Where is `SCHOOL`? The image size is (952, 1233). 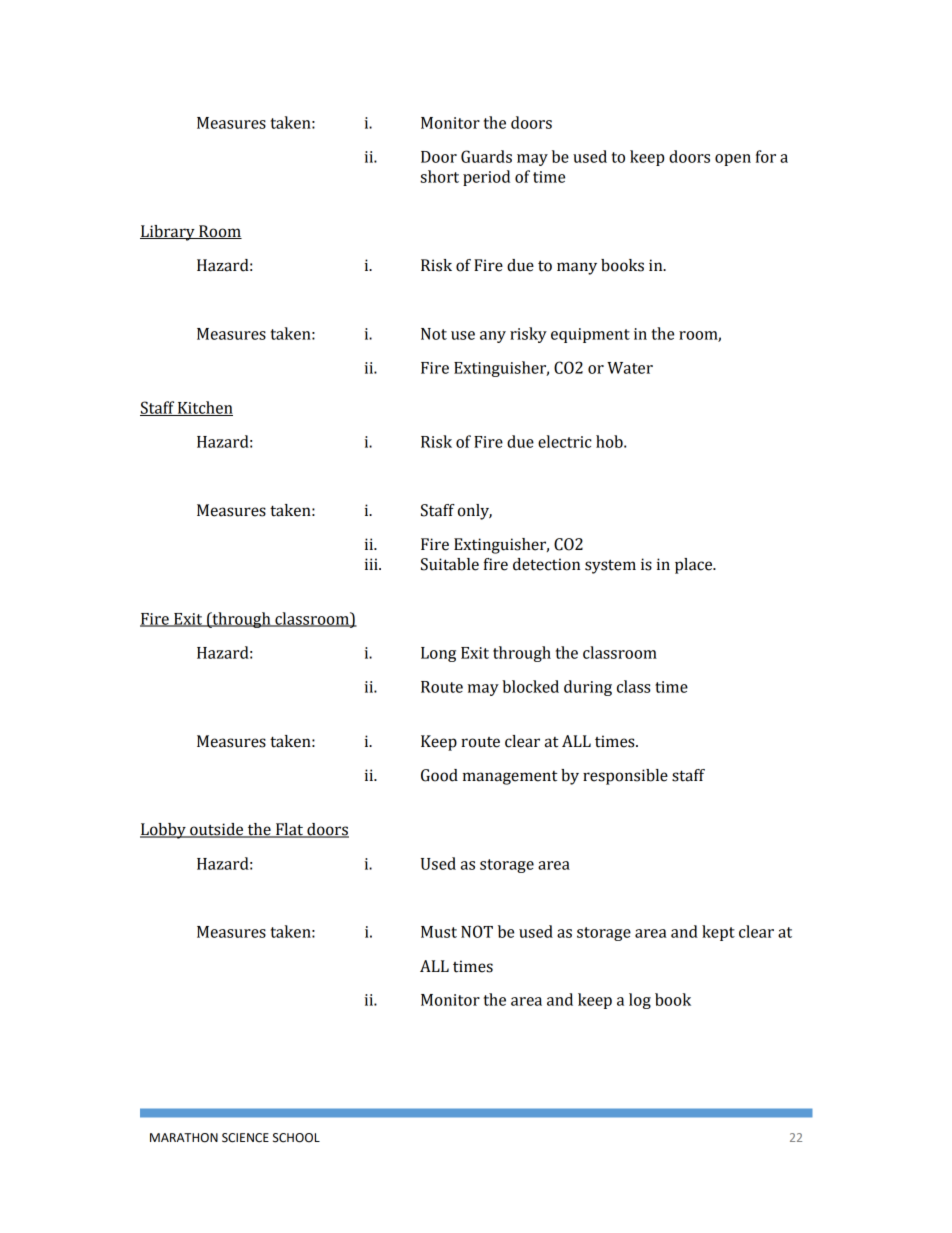
SCHOOL is located at coordinates (296, 1138).
